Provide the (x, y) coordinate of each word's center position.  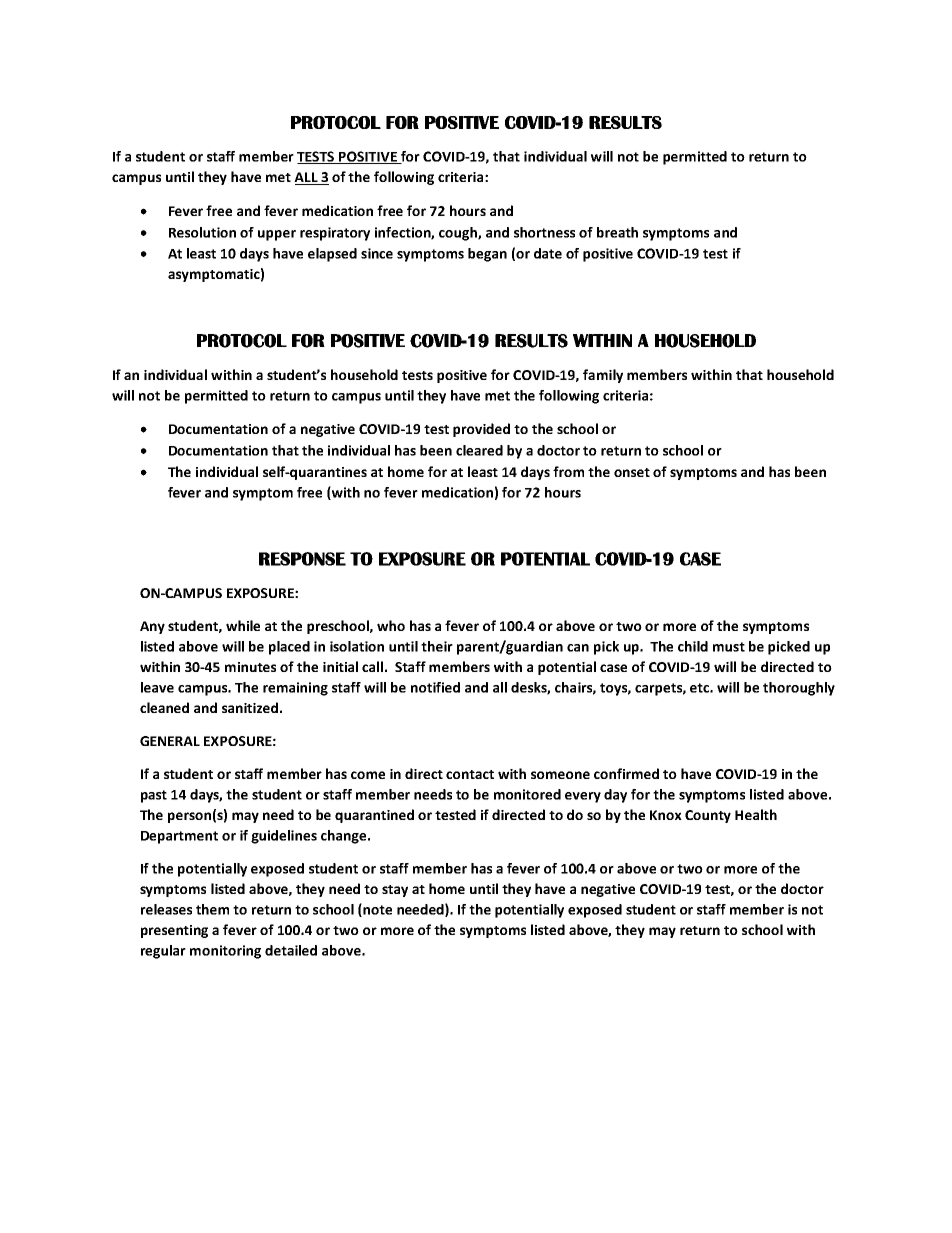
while (243, 625)
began (487, 255)
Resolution (202, 232)
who (391, 625)
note (377, 910)
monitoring (225, 952)
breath (617, 232)
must (729, 647)
